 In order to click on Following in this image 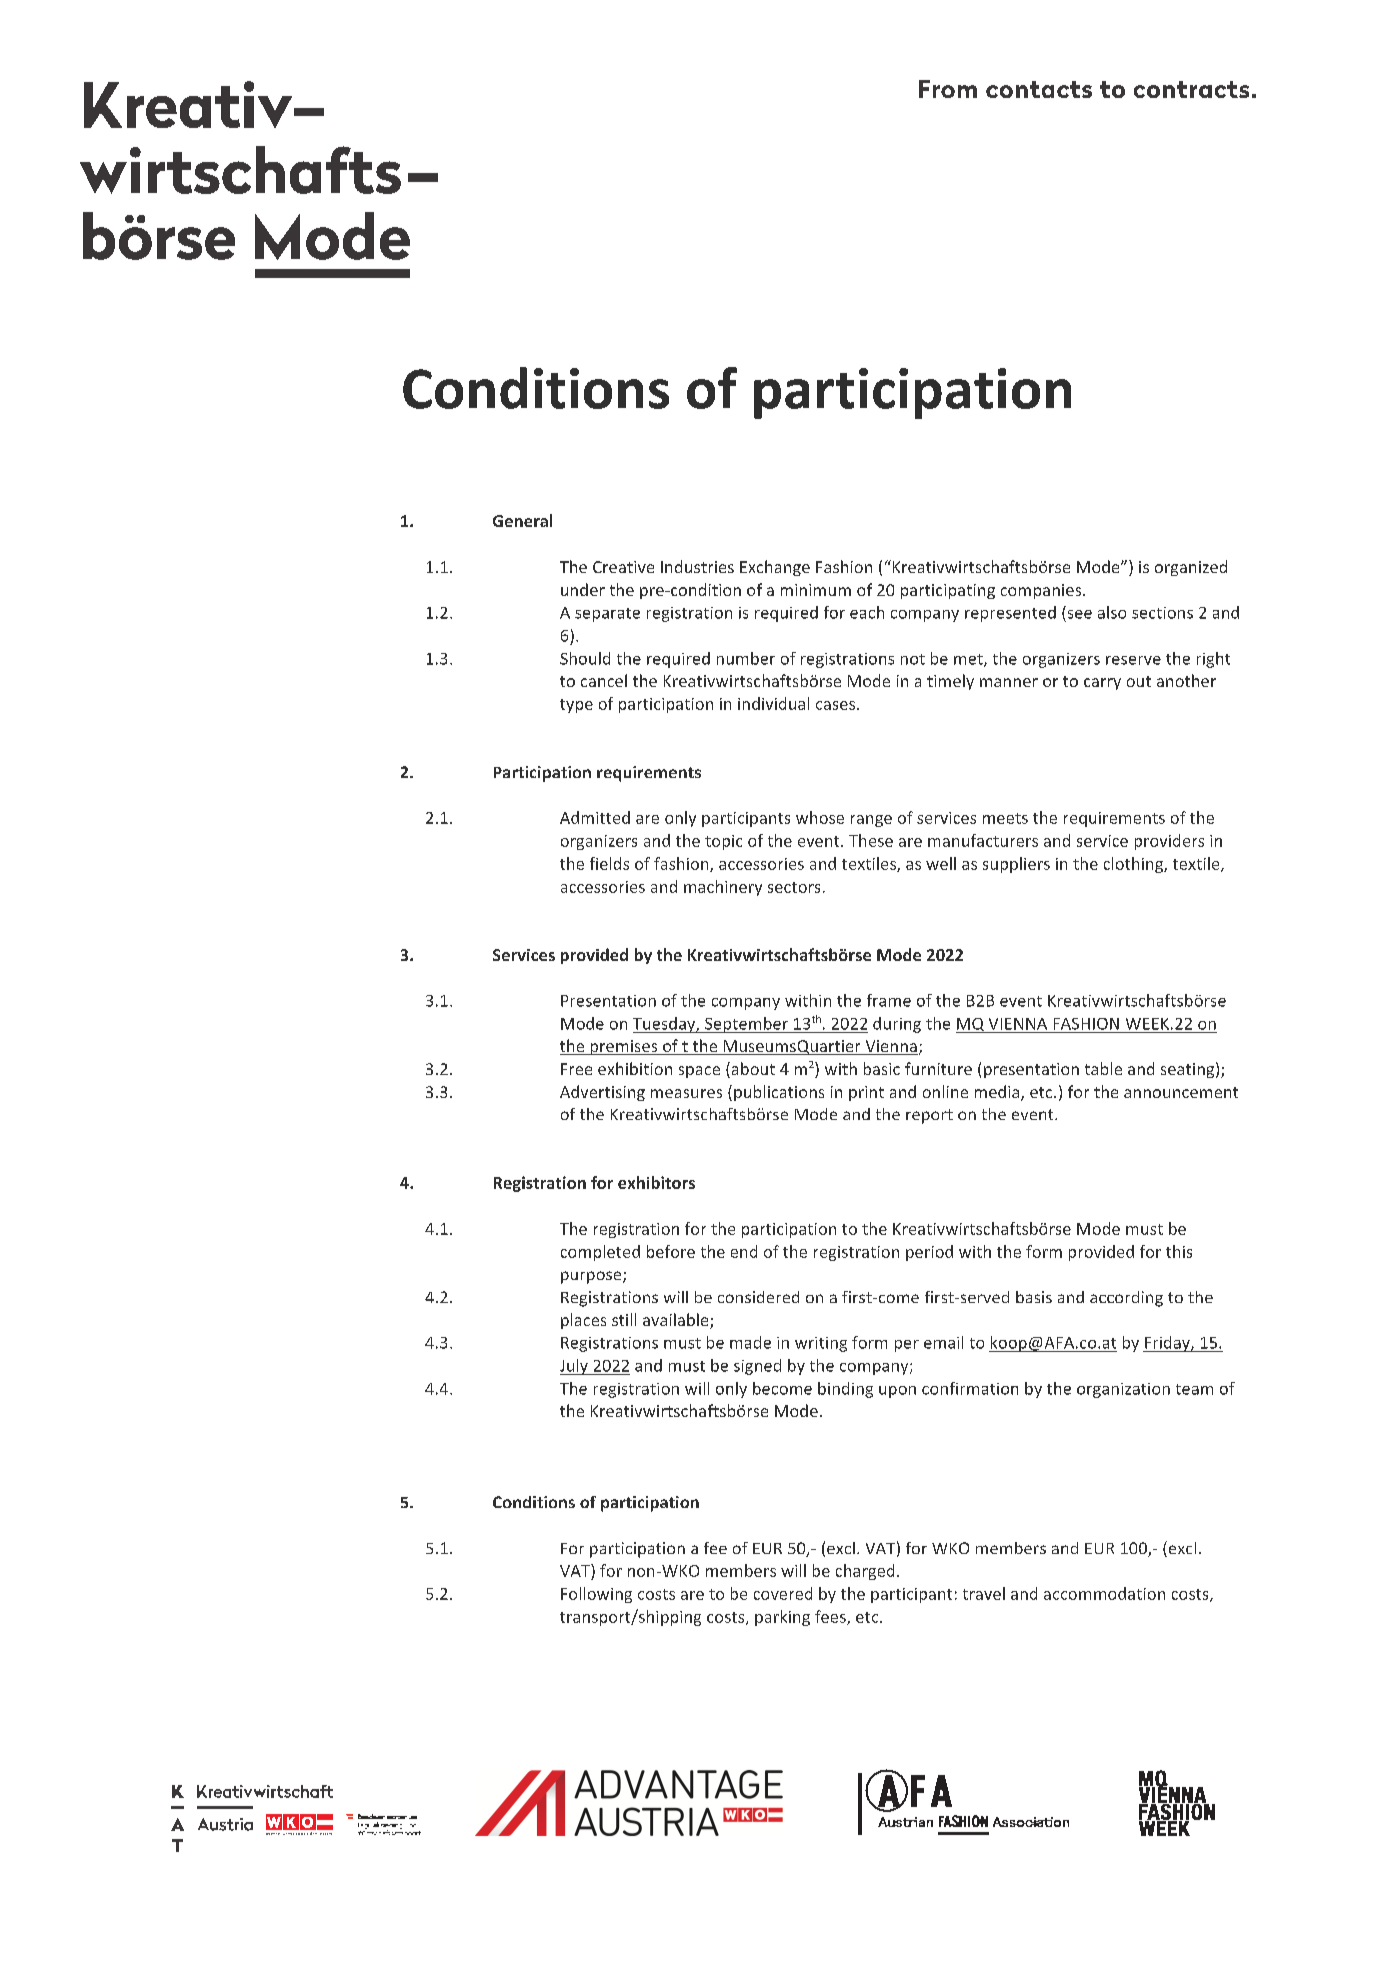, I will do `click(596, 1595)`.
